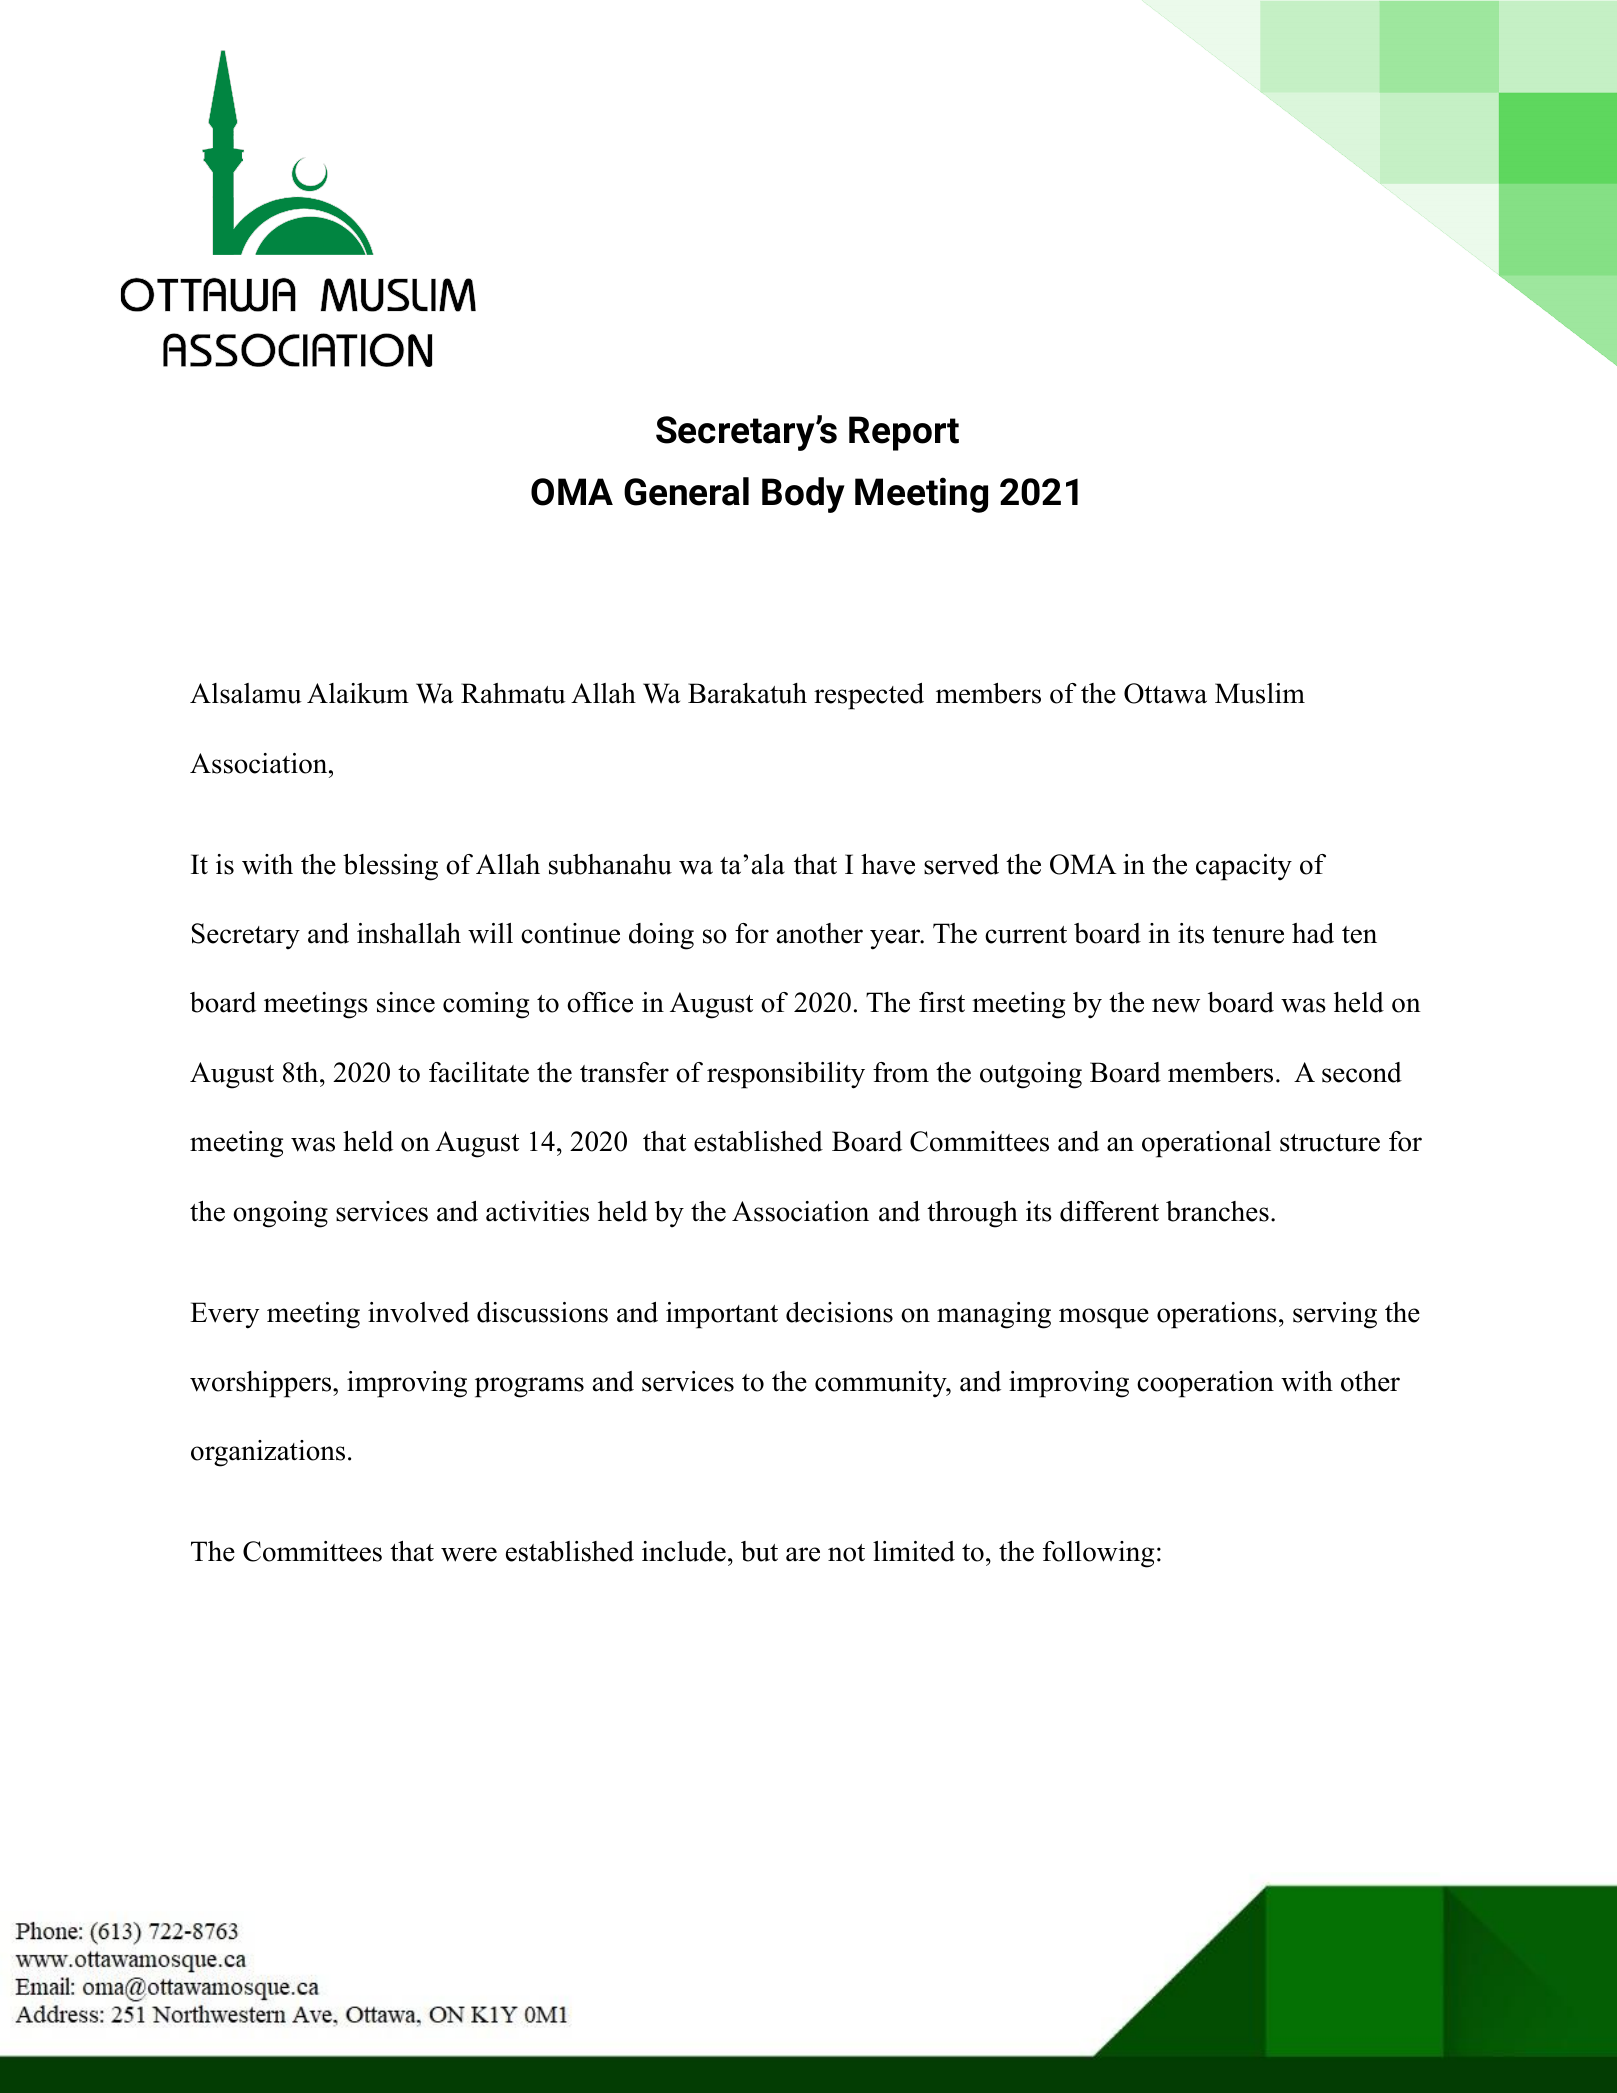 The width and height of the page is (1617, 2093). Describe the element at coordinates (469, 1554) in the page. I see `were` at that location.
